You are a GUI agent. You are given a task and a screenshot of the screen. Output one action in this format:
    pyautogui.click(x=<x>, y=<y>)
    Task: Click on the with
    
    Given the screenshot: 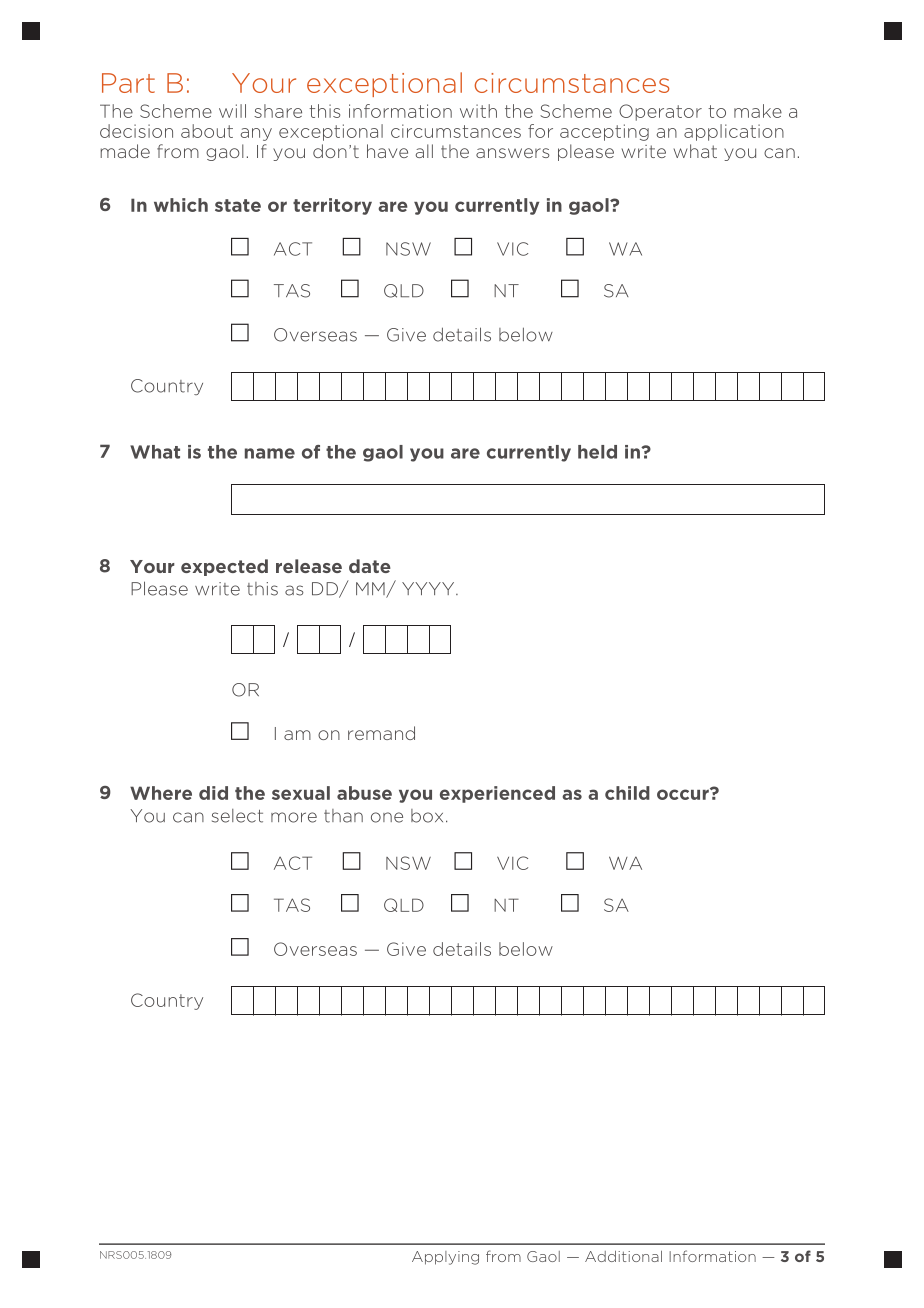 What is the action you would take?
    pyautogui.click(x=478, y=111)
